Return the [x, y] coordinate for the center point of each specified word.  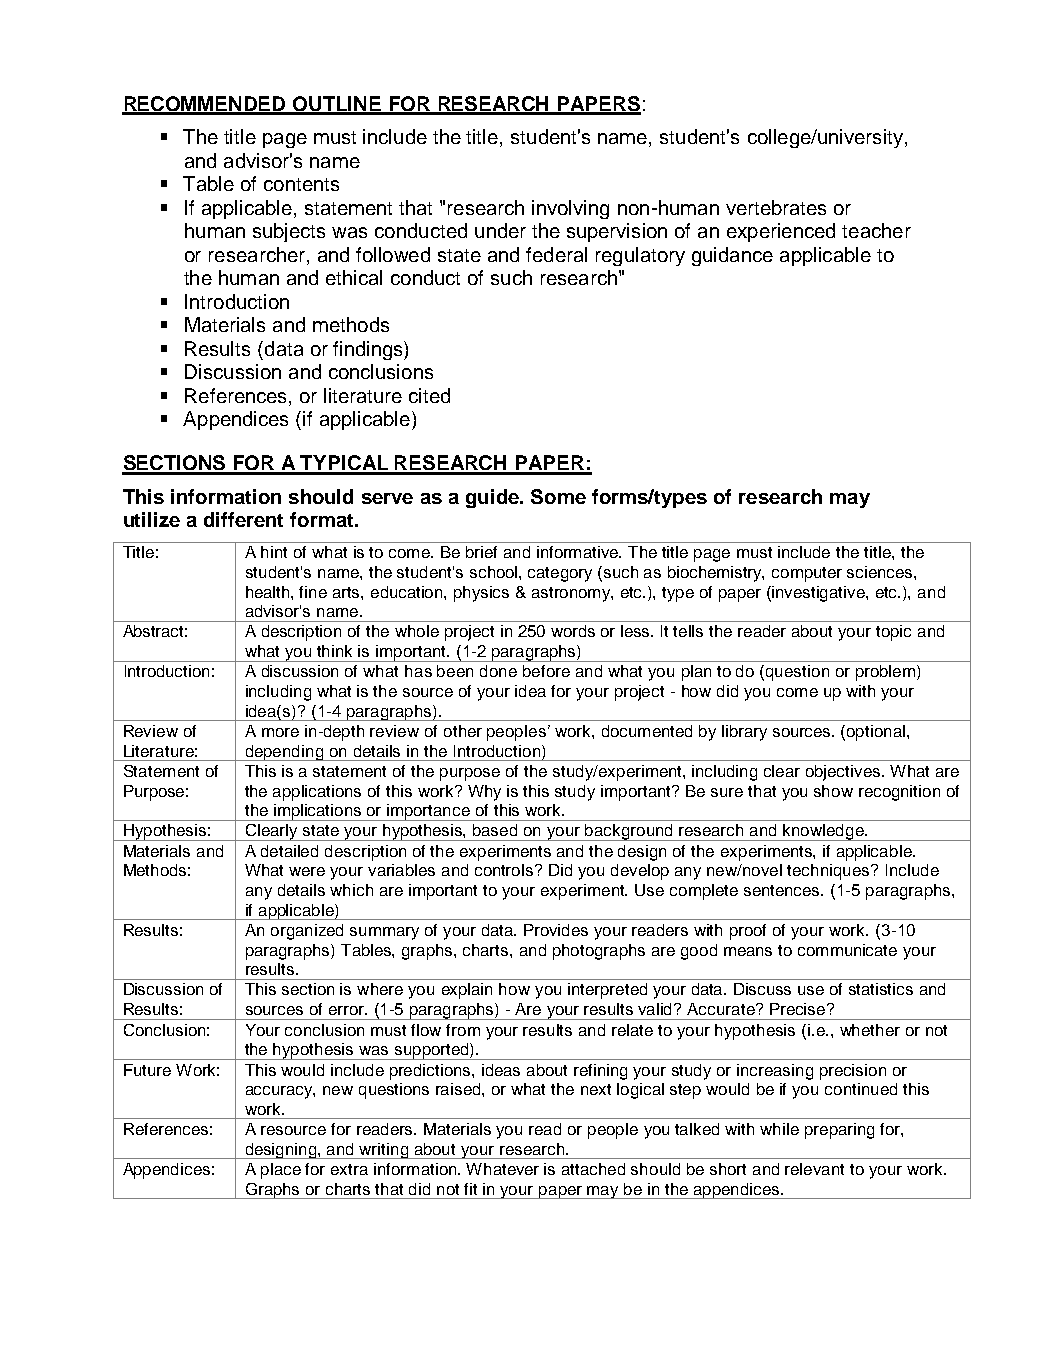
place [281, 1171]
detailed [289, 851]
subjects [289, 232]
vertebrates [776, 207]
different [243, 519]
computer [807, 574]
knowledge [823, 832]
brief [481, 552]
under [500, 230]
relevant [814, 1169]
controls [505, 870]
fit [470, 1189]
